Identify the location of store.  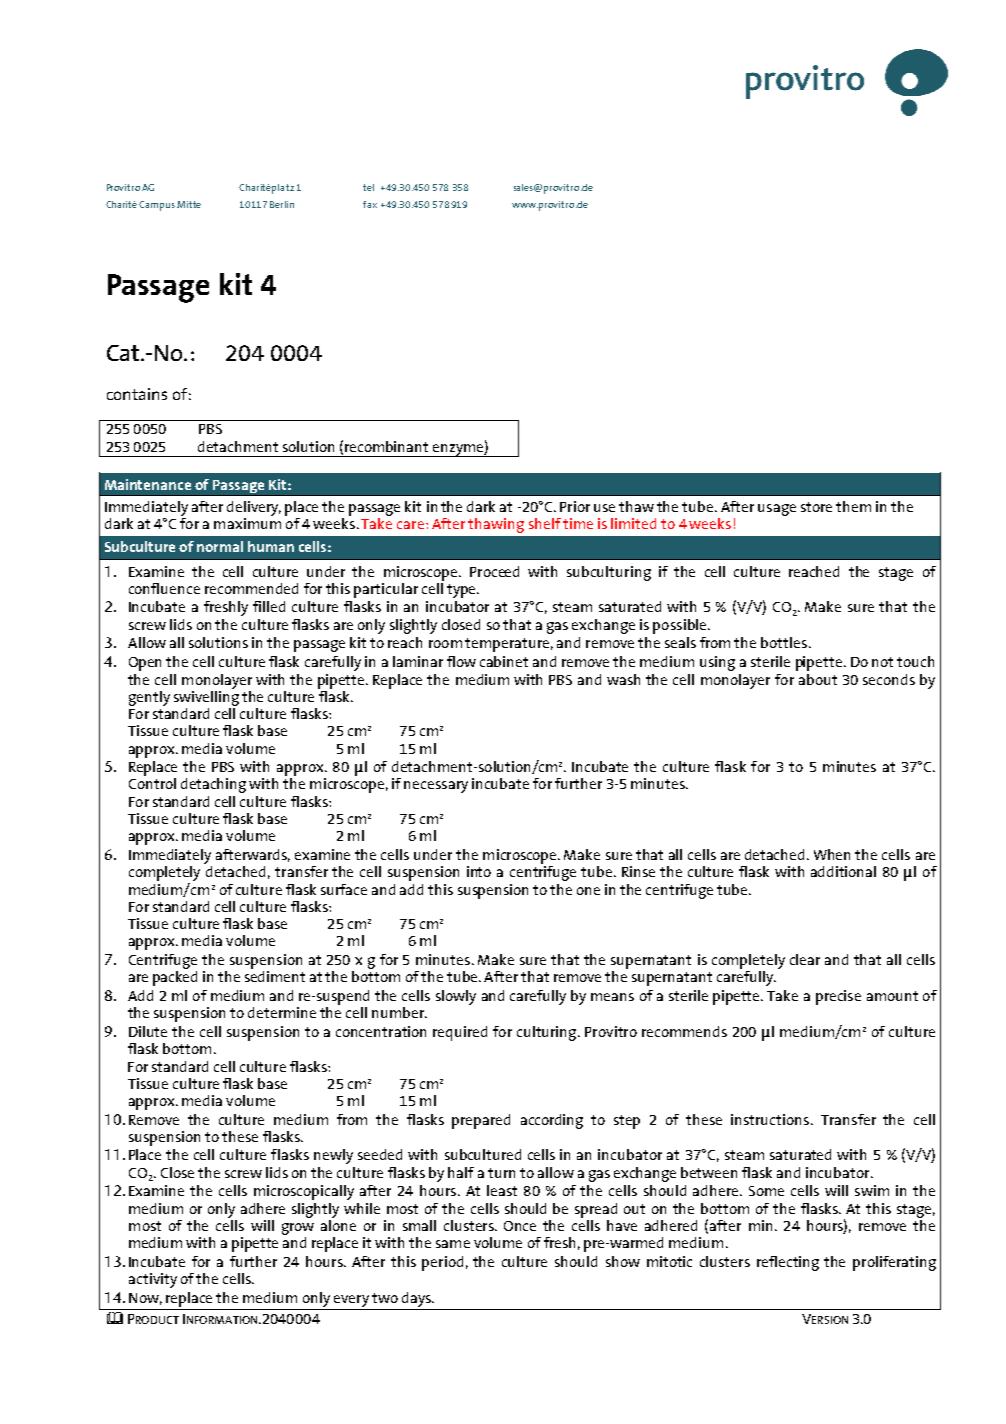
(816, 507).
